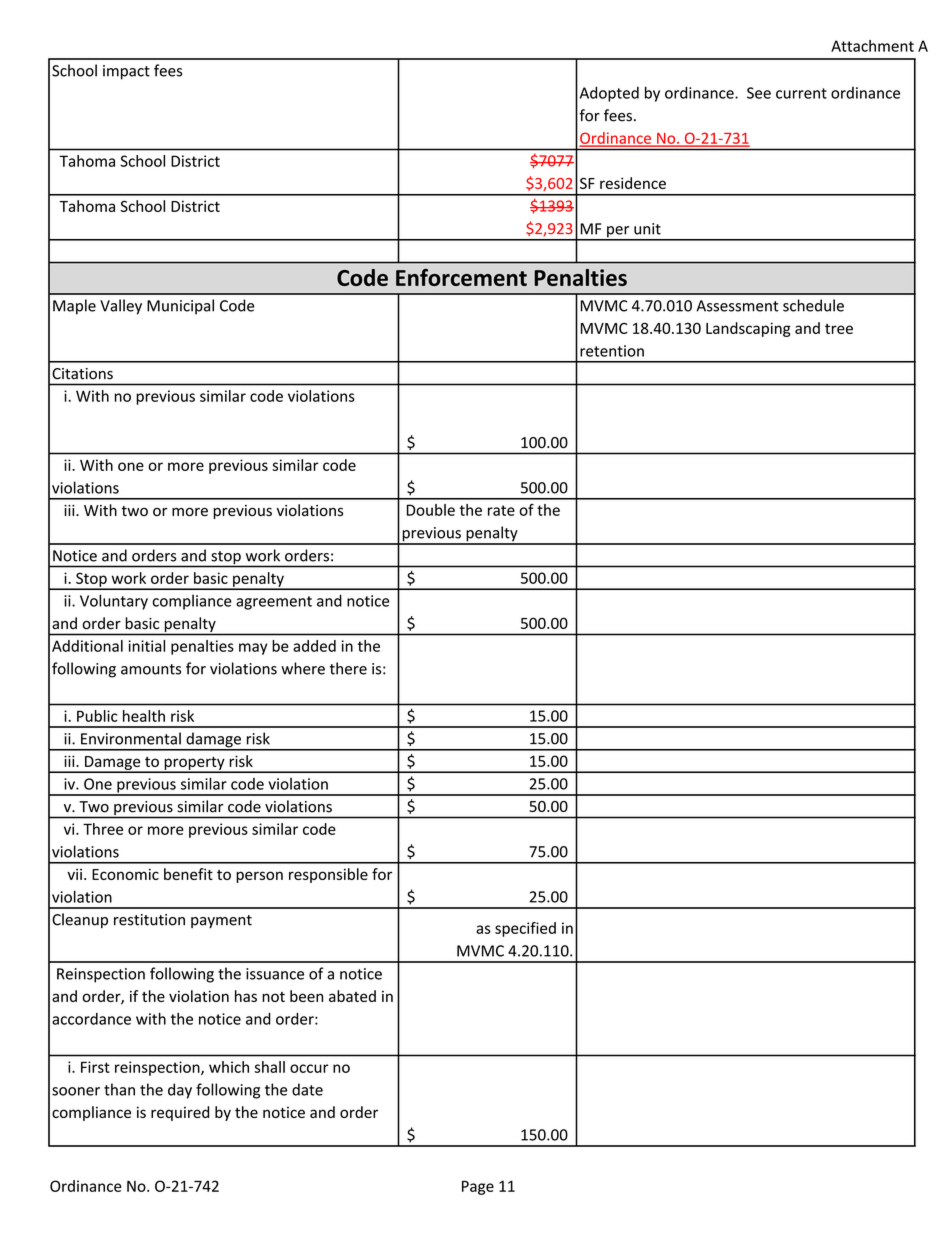 Image resolution: width=952 pixels, height=1233 pixels. I want to click on specified, so click(525, 929).
